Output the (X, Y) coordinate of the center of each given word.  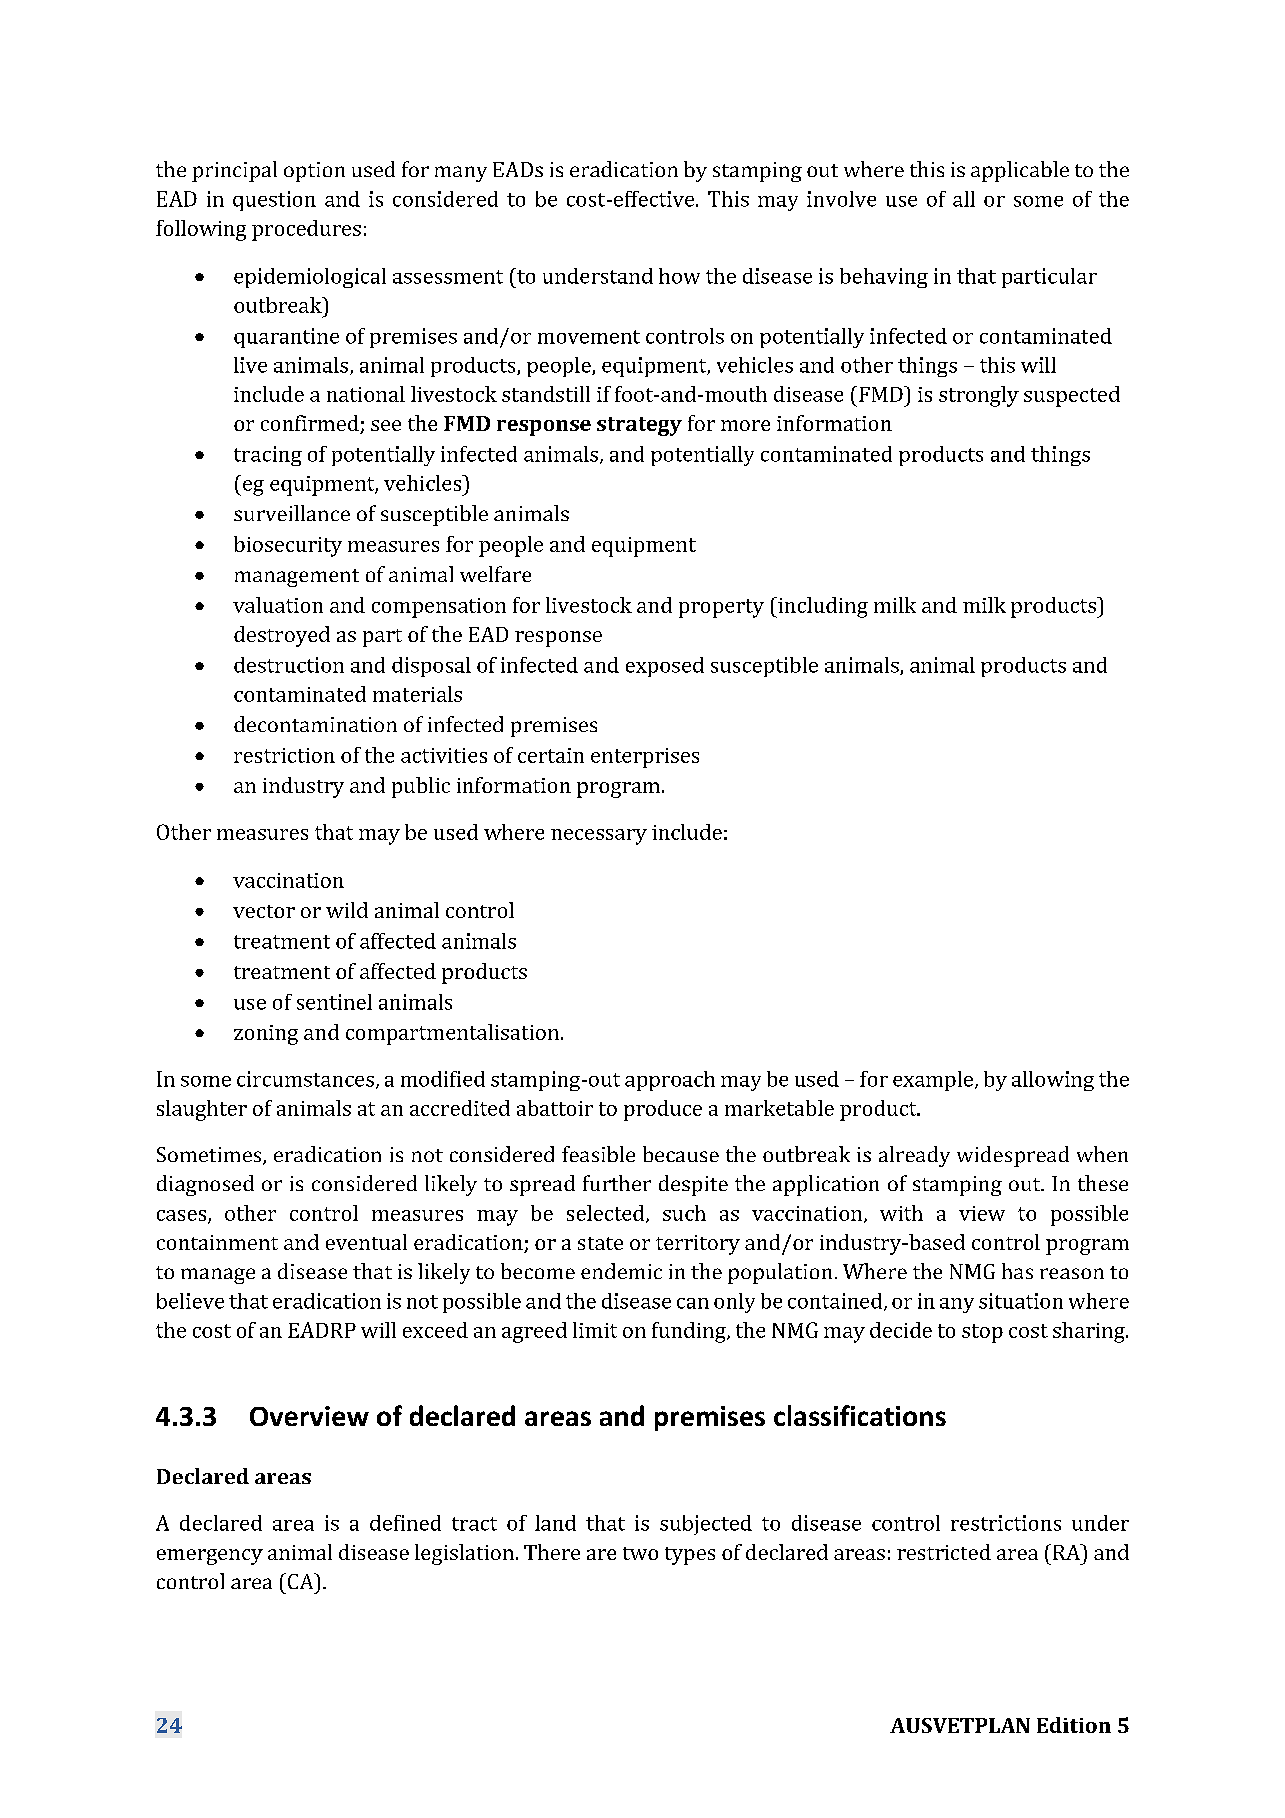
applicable (1020, 171)
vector (264, 911)
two (640, 1553)
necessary (599, 837)
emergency (210, 1557)
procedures (306, 230)
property (721, 608)
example (933, 1081)
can (693, 1303)
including (822, 607)
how (679, 276)
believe (190, 1301)
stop (982, 1333)
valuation (278, 605)
